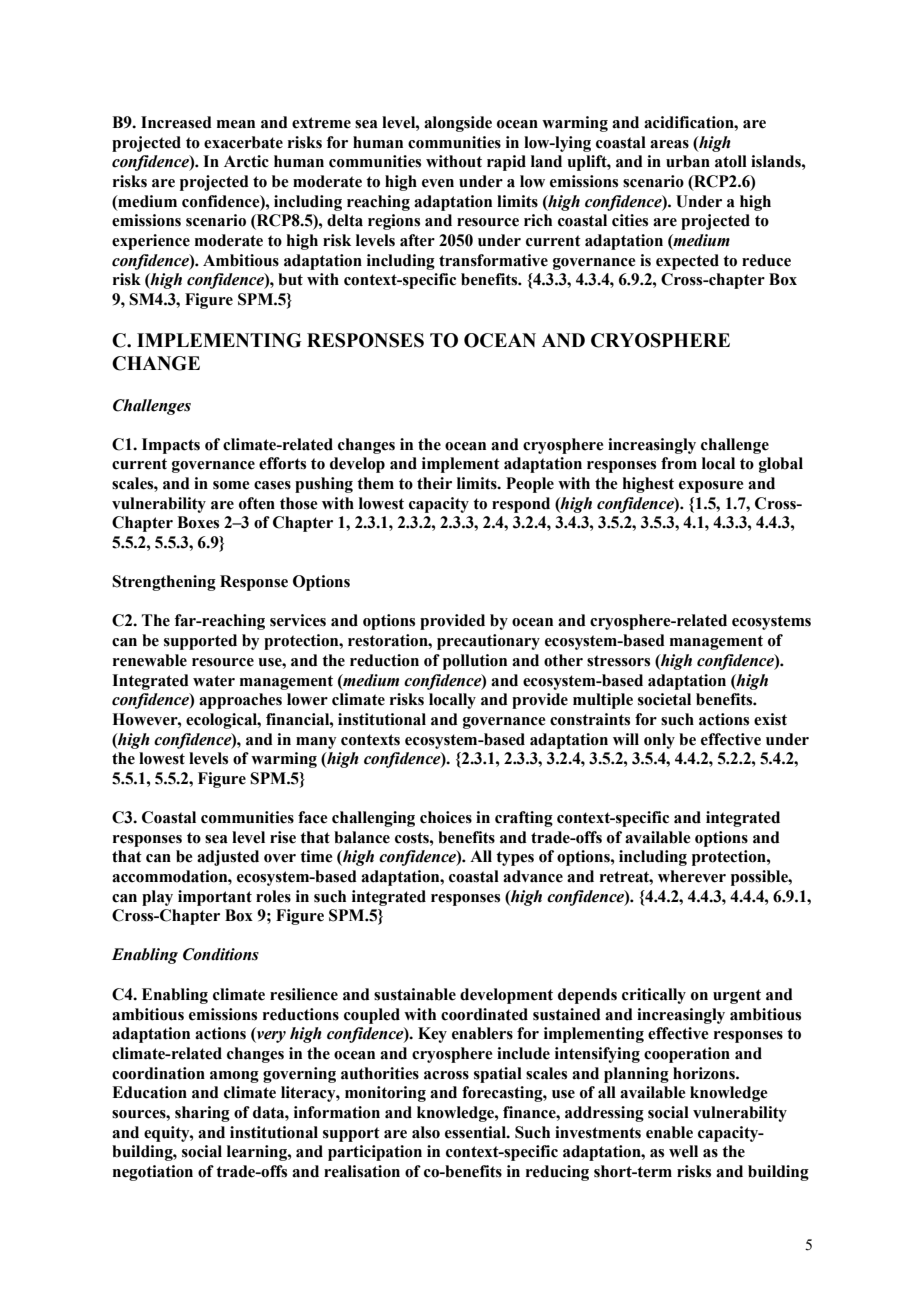 The height and width of the screenshot is (1308, 924). I want to click on alongside, so click(458, 124).
